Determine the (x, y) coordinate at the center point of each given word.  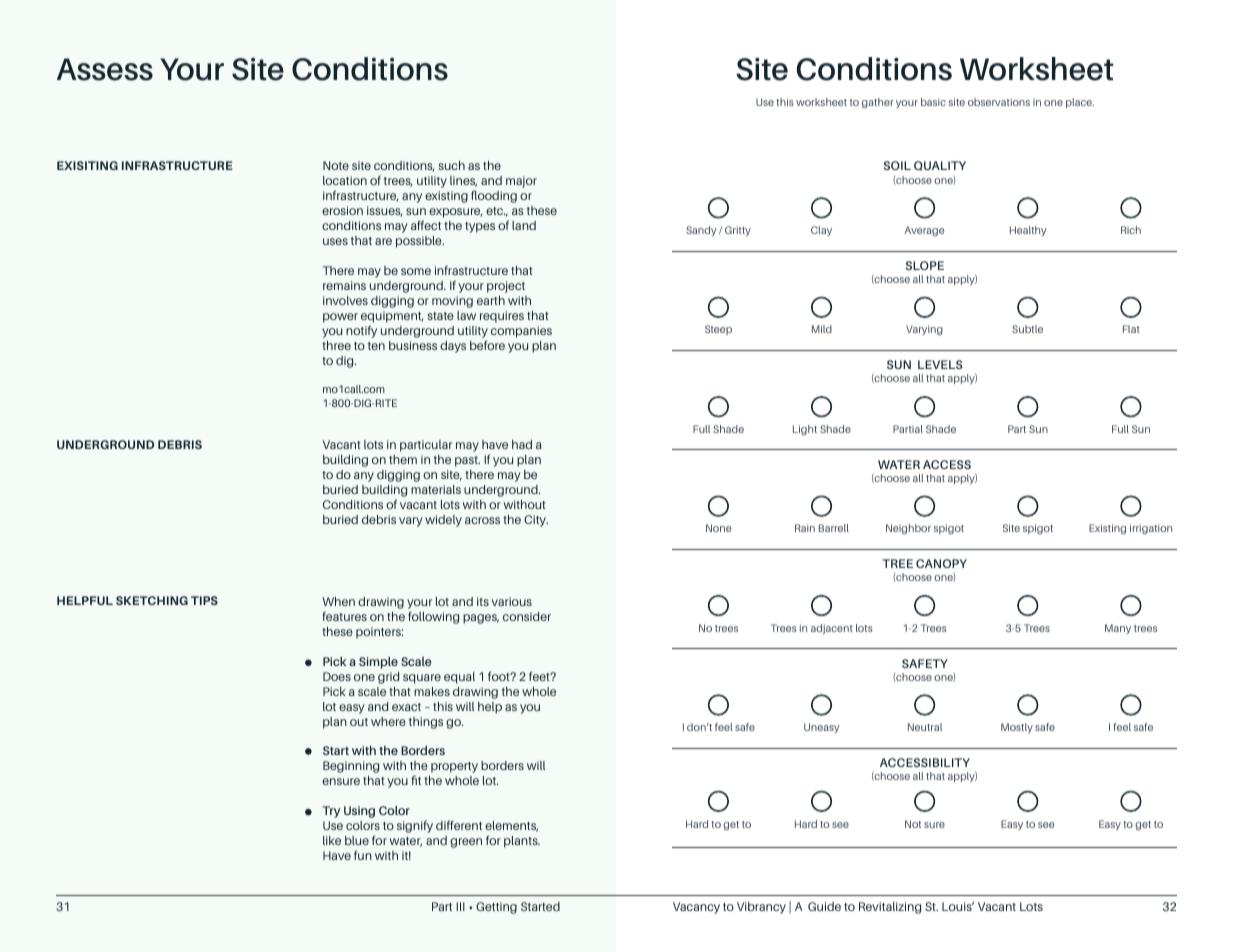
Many (1118, 629)
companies (521, 332)
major (521, 182)
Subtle (1027, 329)
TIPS (204, 600)
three (336, 345)
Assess (105, 69)
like (332, 840)
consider (527, 616)
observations (999, 102)
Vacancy (696, 908)
